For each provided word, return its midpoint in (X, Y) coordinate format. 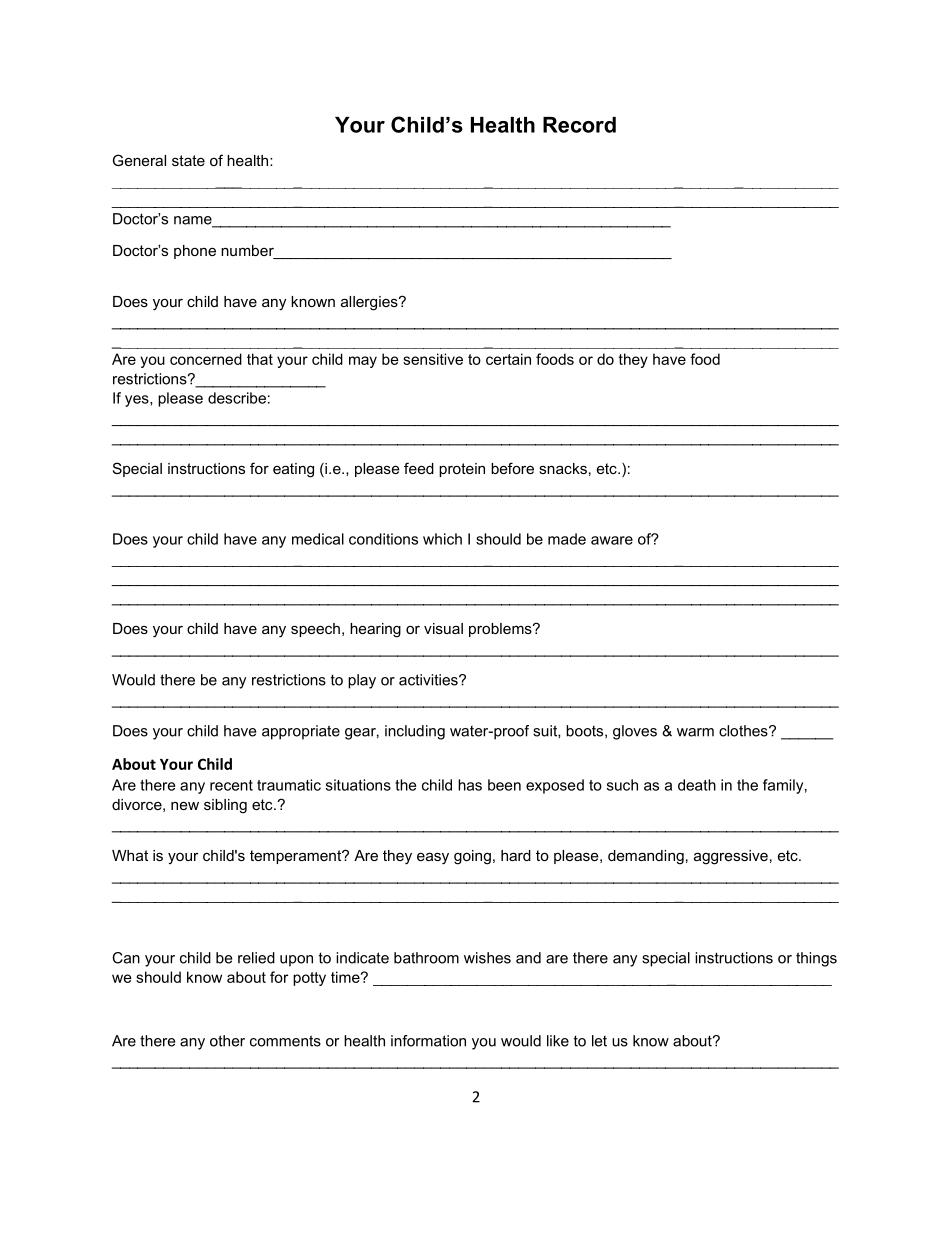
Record (579, 125)
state (188, 160)
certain (508, 359)
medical (318, 539)
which (442, 539)
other (227, 1041)
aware (612, 540)
